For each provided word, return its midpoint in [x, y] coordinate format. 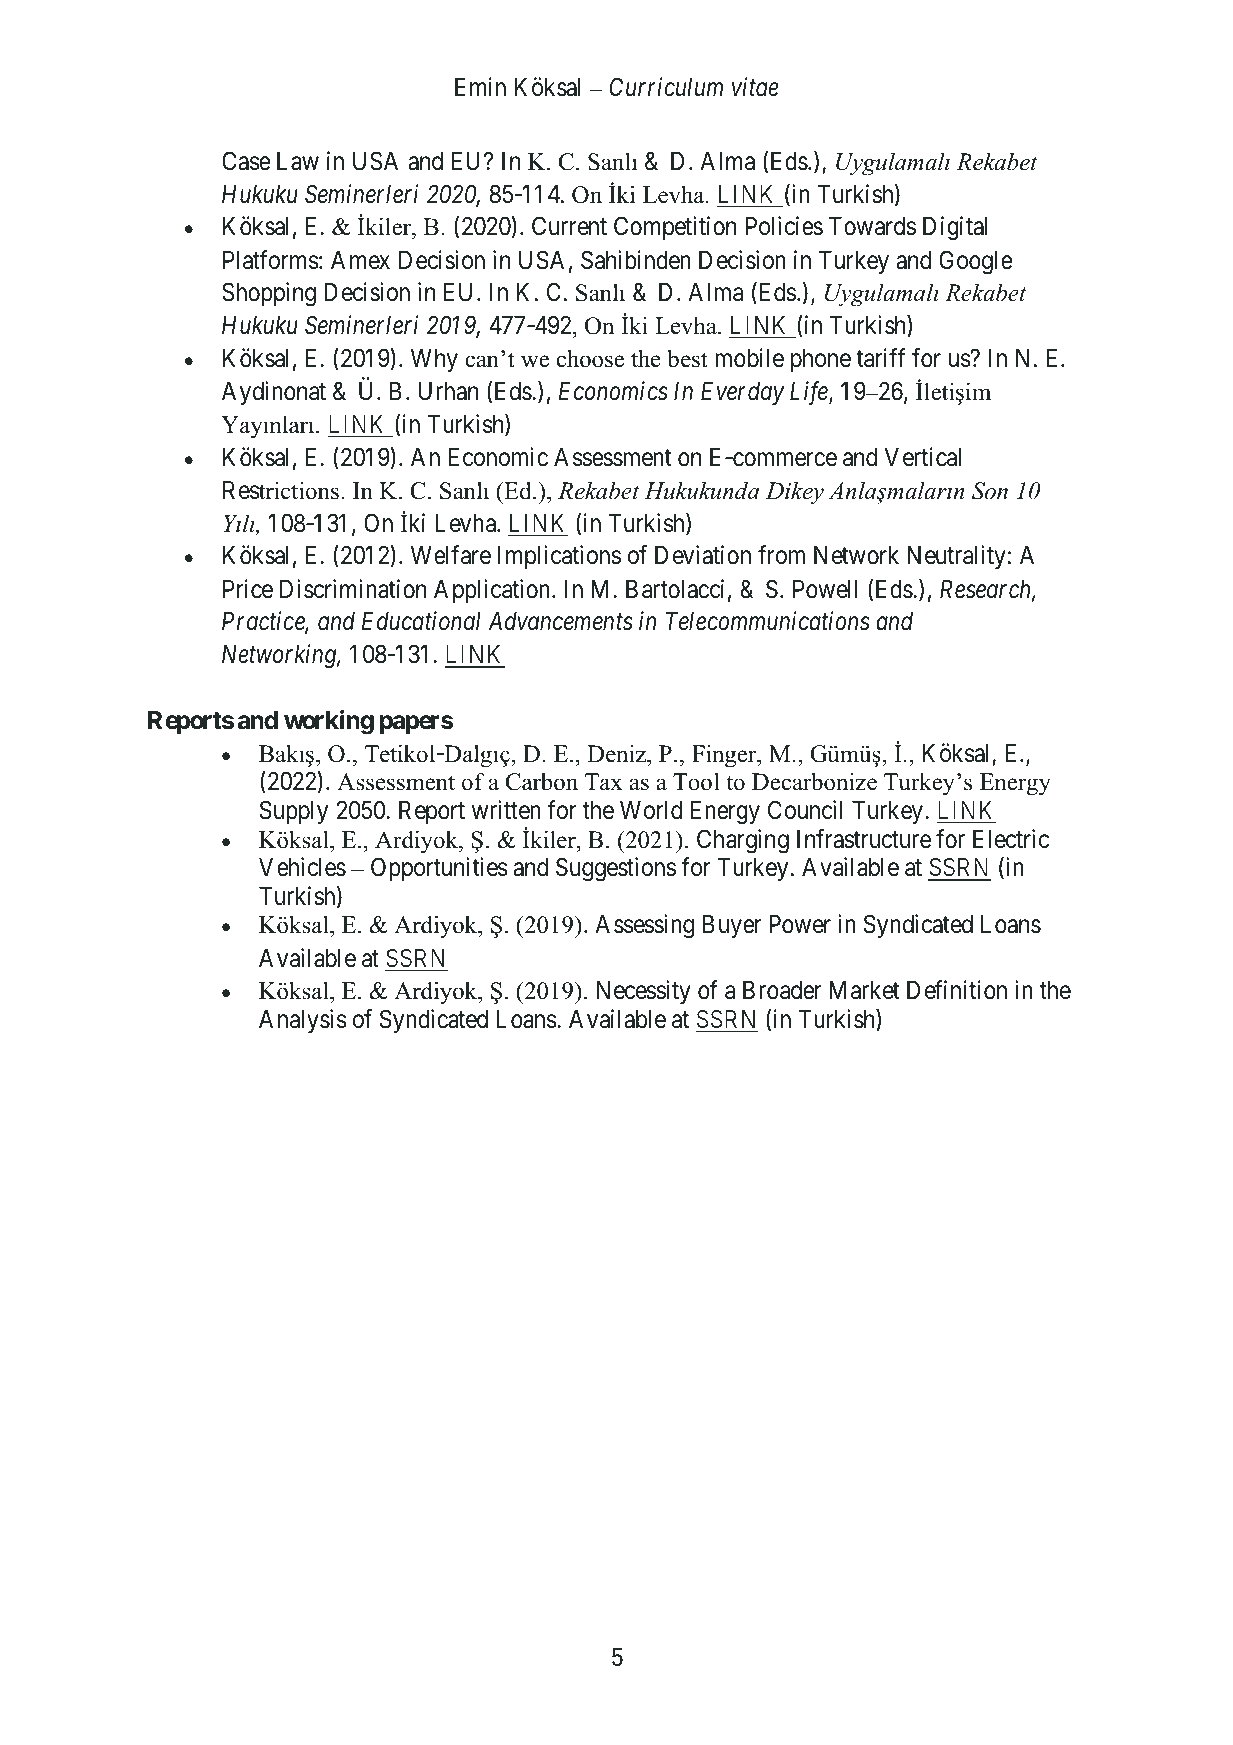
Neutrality [956, 557]
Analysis [303, 1021]
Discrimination [353, 589]
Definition [957, 990]
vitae [755, 87]
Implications [559, 557]
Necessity [644, 992]
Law [298, 161]
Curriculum [666, 87]
